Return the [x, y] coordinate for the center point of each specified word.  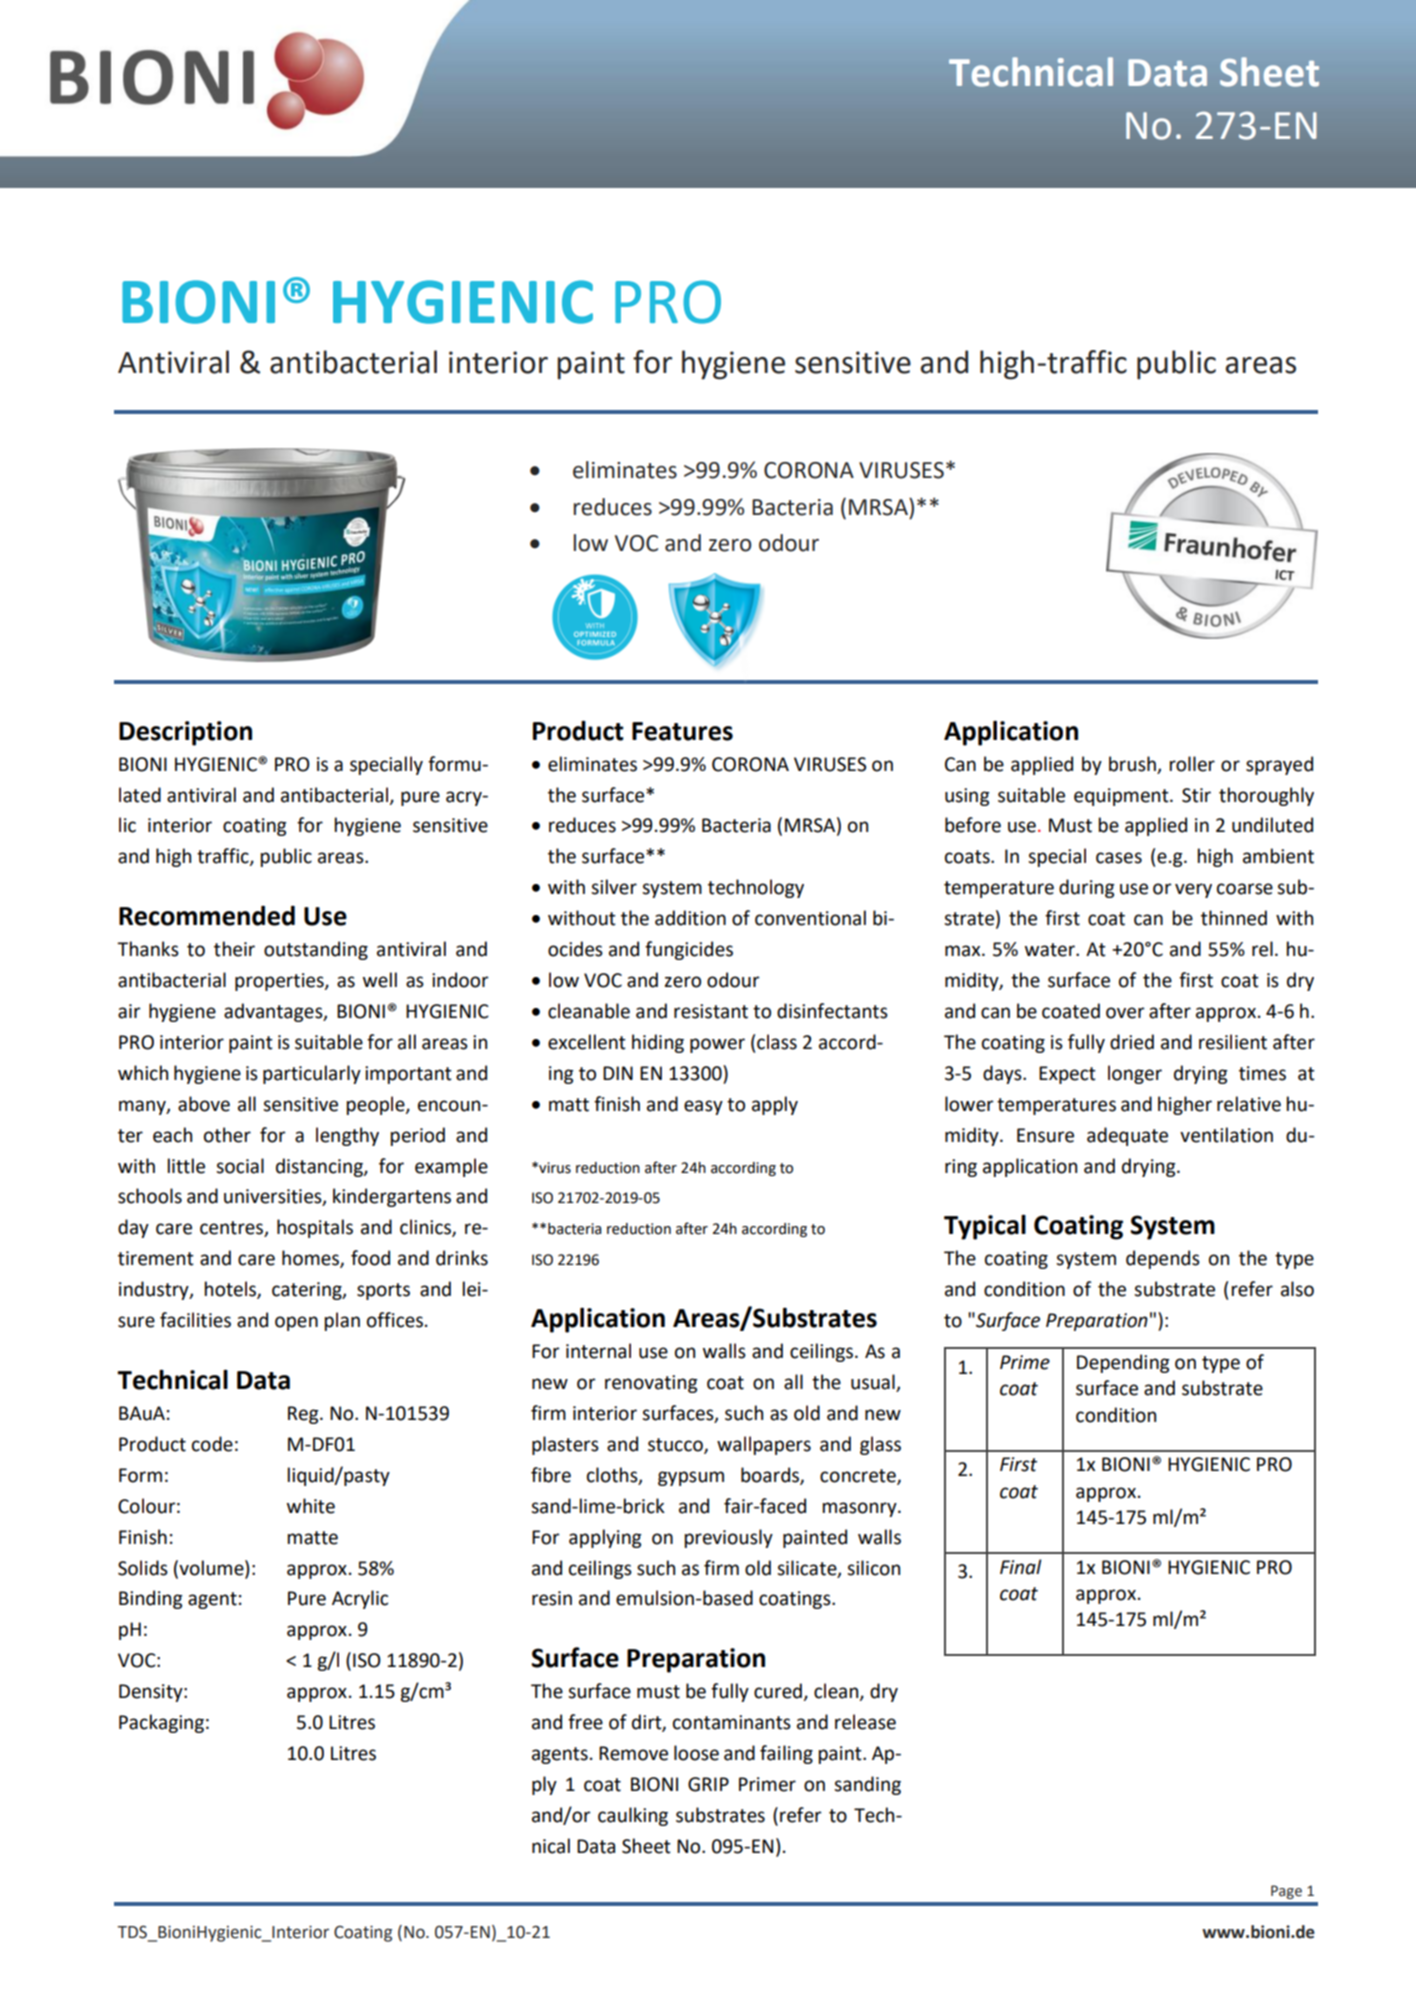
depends [1163, 1259]
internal [598, 1351]
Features [682, 731]
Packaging [161, 1723]
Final [1021, 1567]
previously [729, 1538]
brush [1132, 764]
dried [1132, 1042]
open [296, 1323]
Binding [151, 1599]
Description [185, 733]
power [717, 1045]
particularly [312, 1074]
